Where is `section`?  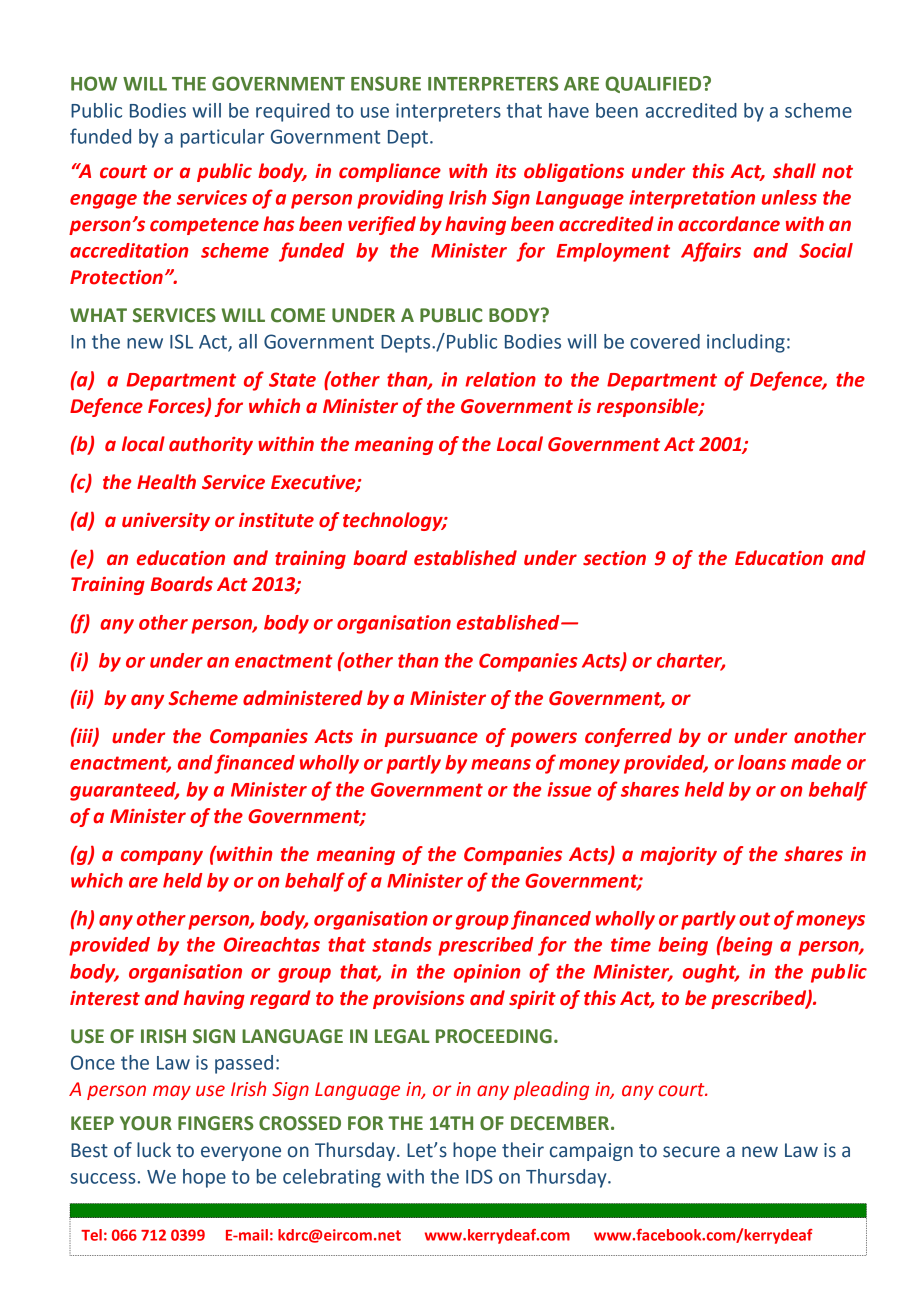
section is located at coordinates (614, 558).
